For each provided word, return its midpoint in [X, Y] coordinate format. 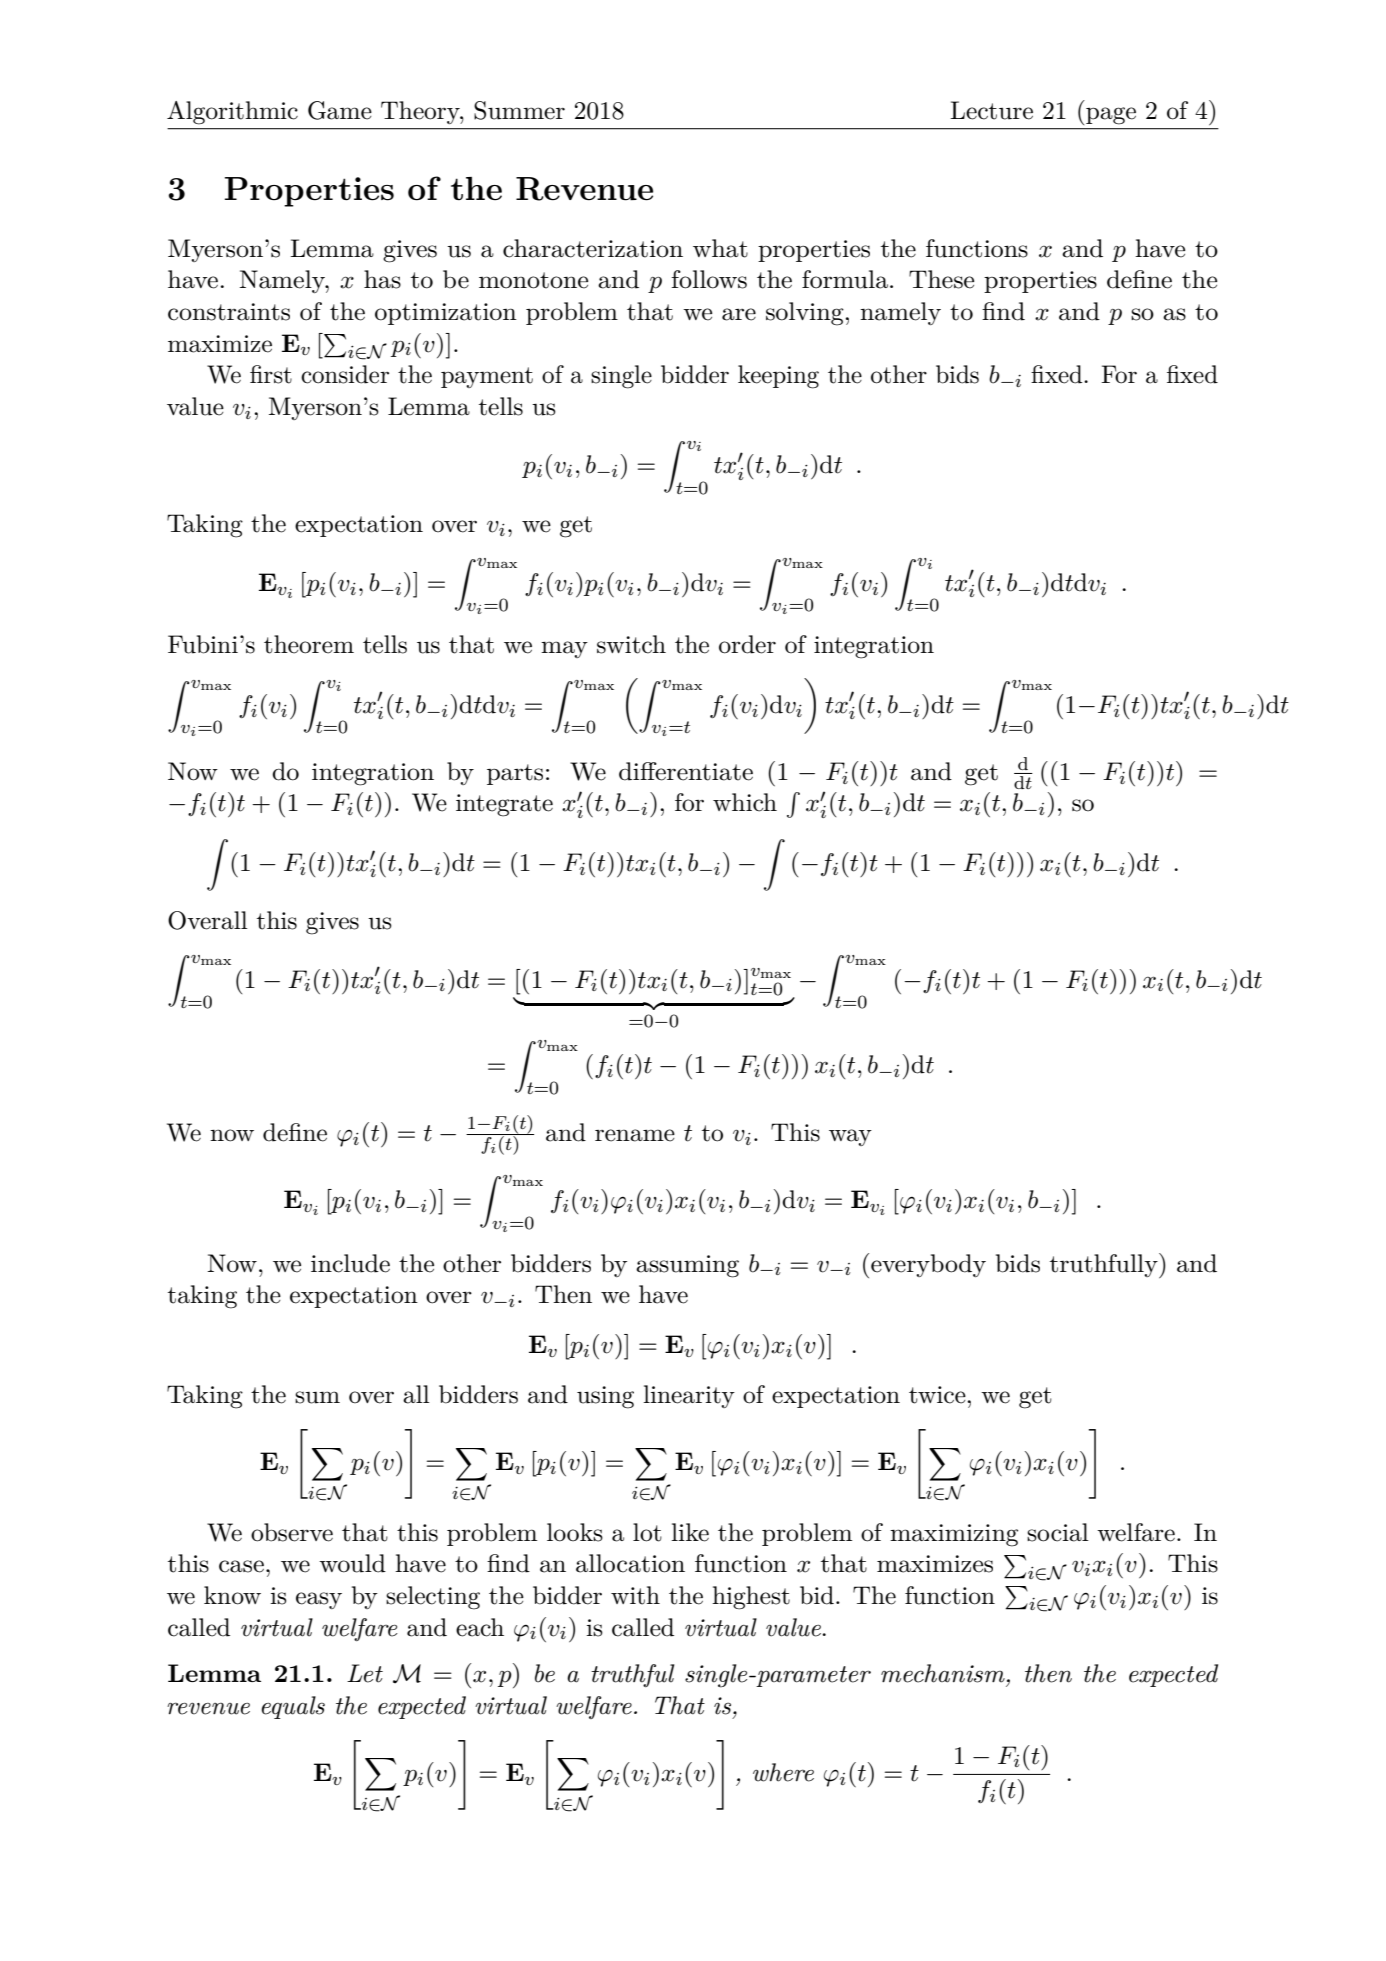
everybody [928, 1265]
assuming [687, 1266]
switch [631, 644]
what [720, 248]
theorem [309, 644]
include [350, 1263]
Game [340, 110]
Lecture [991, 110]
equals [293, 1707]
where [783, 1772]
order [747, 644]
